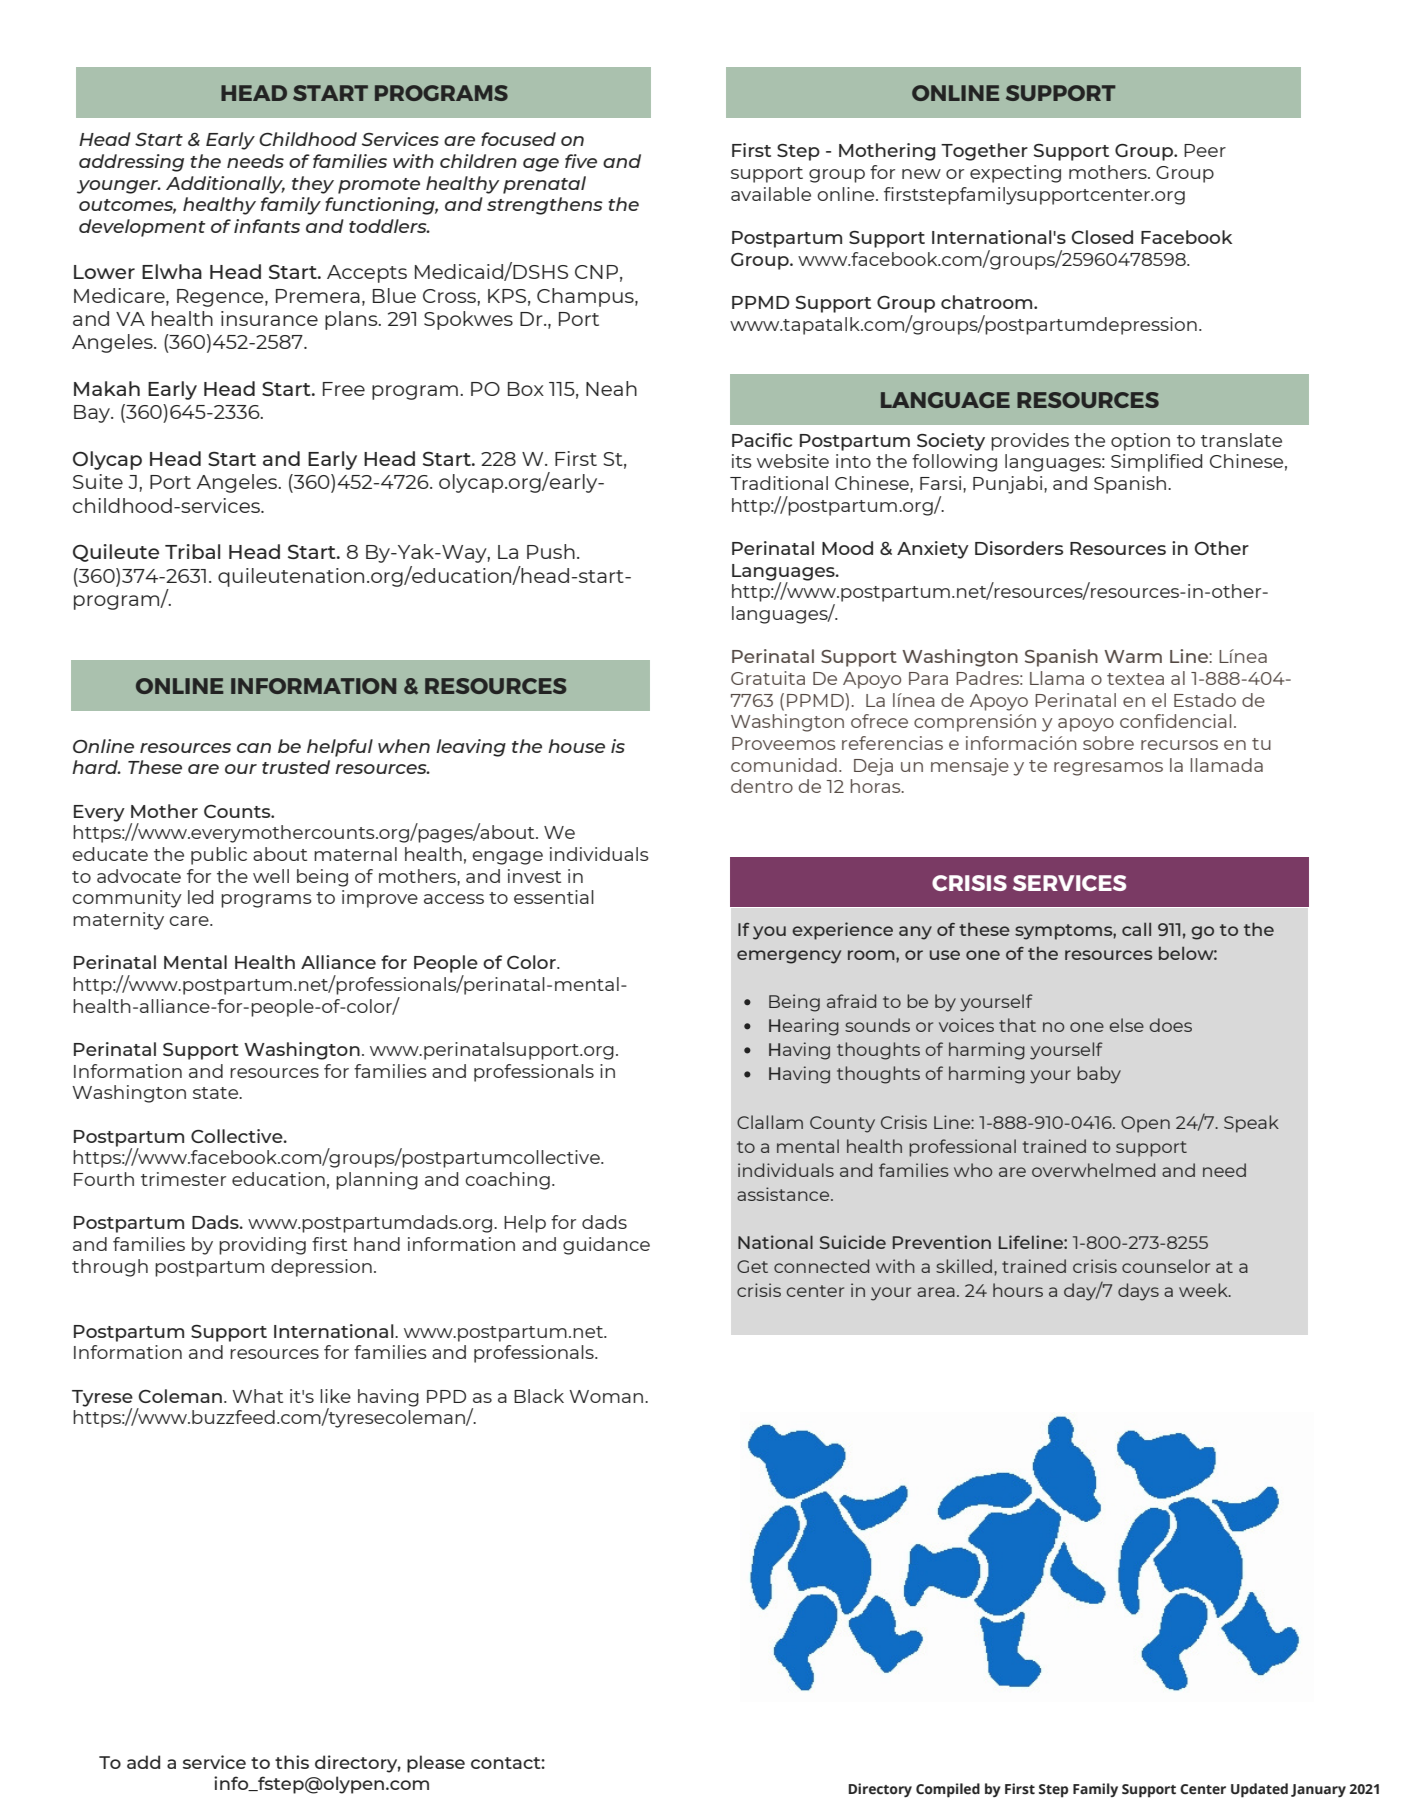  I want to click on Additionally, so click(225, 185).
